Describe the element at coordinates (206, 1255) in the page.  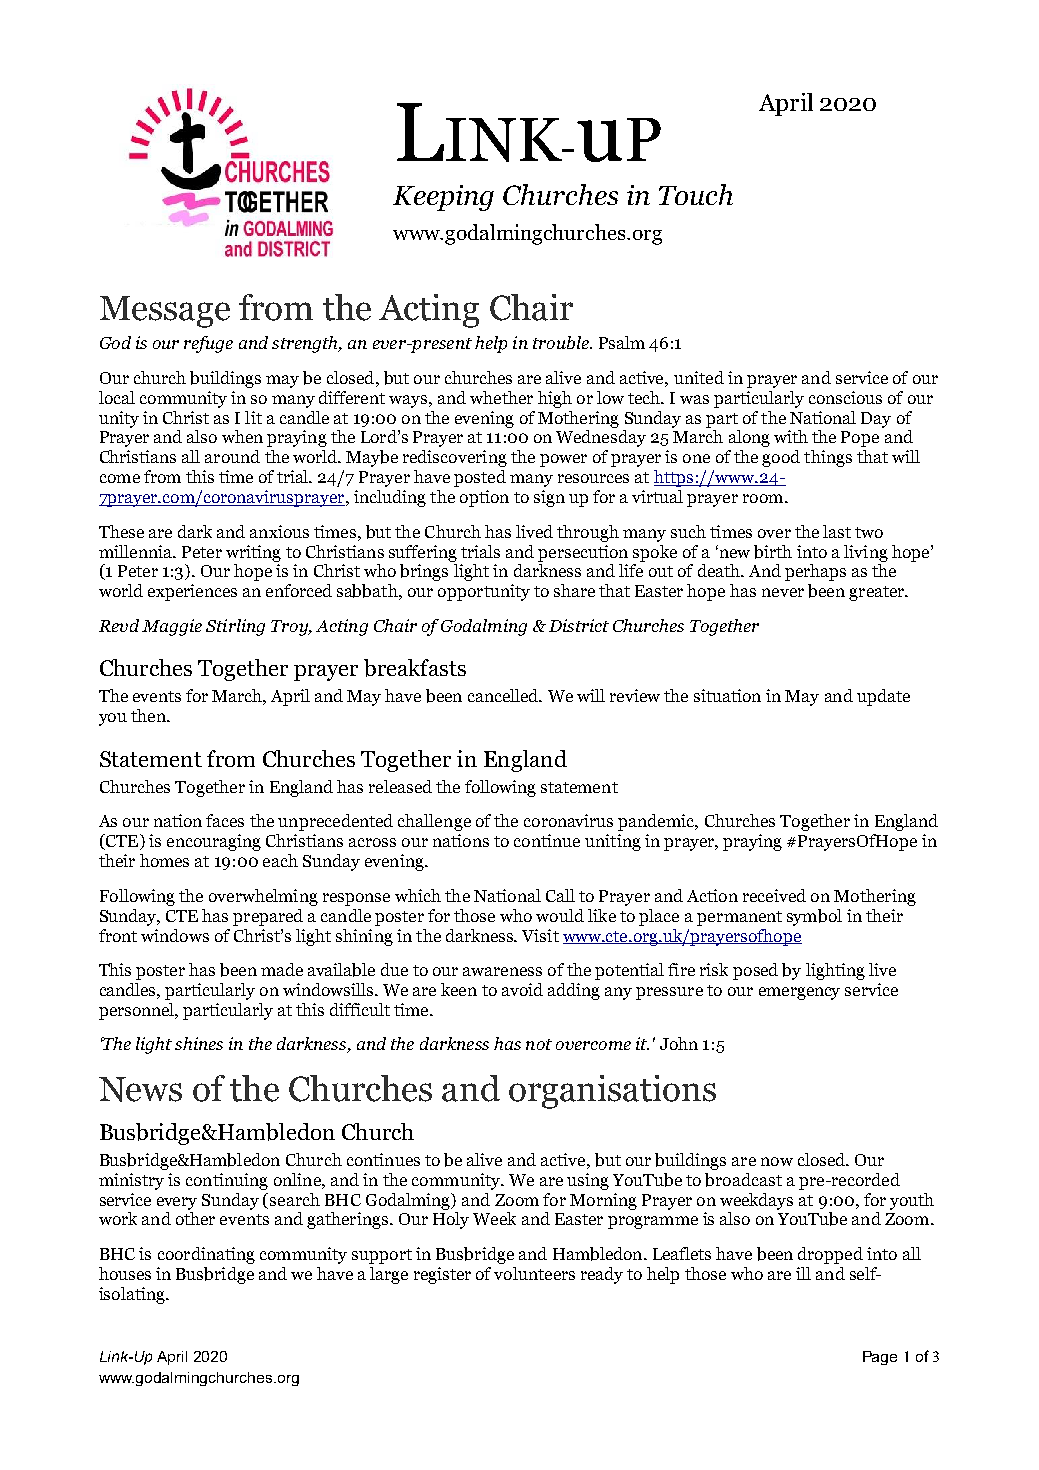
I see `coordinating` at that location.
